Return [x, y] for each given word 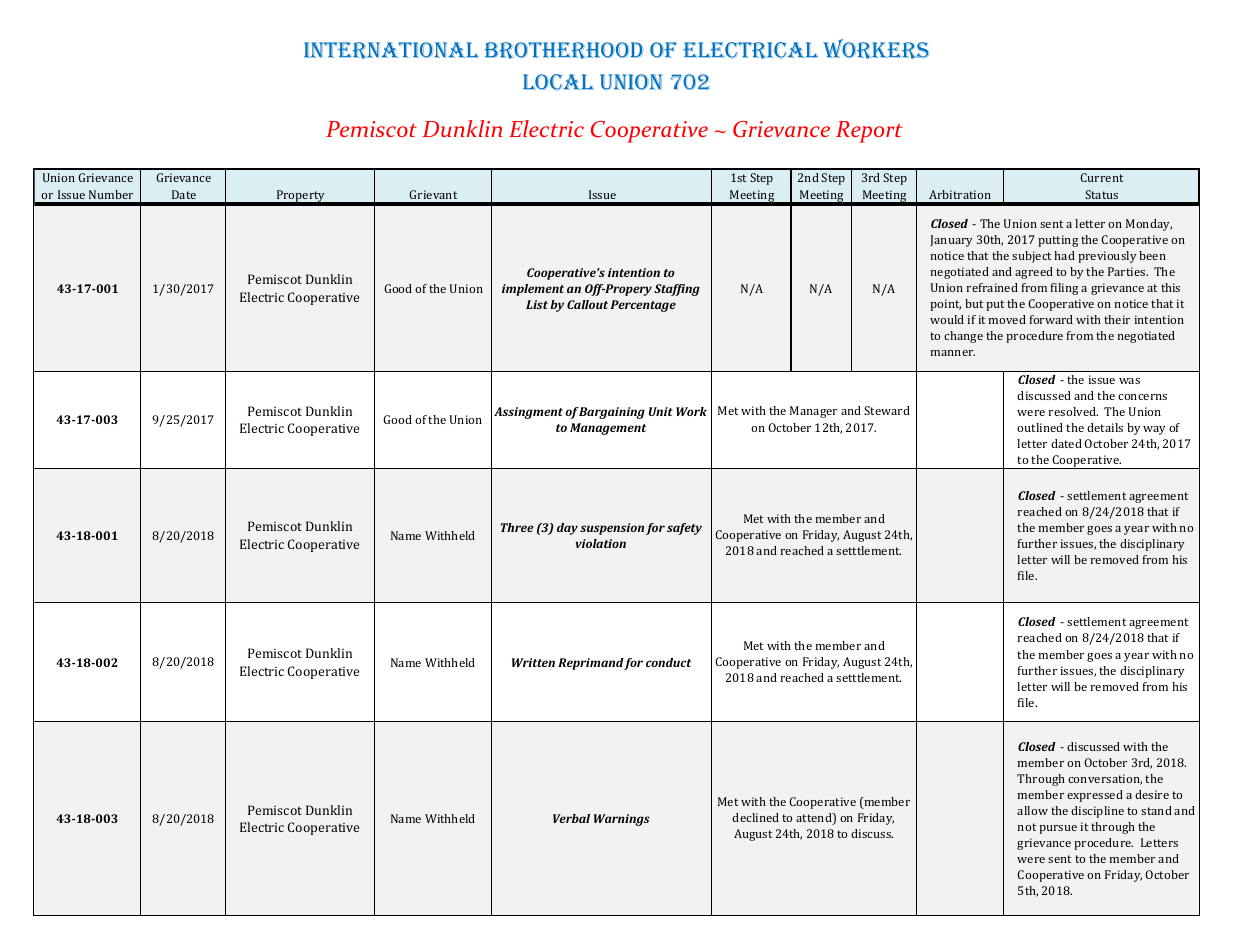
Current [1101, 177]
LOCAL [558, 82]
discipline [1097, 812]
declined [755, 817]
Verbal [571, 818]
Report [869, 132]
